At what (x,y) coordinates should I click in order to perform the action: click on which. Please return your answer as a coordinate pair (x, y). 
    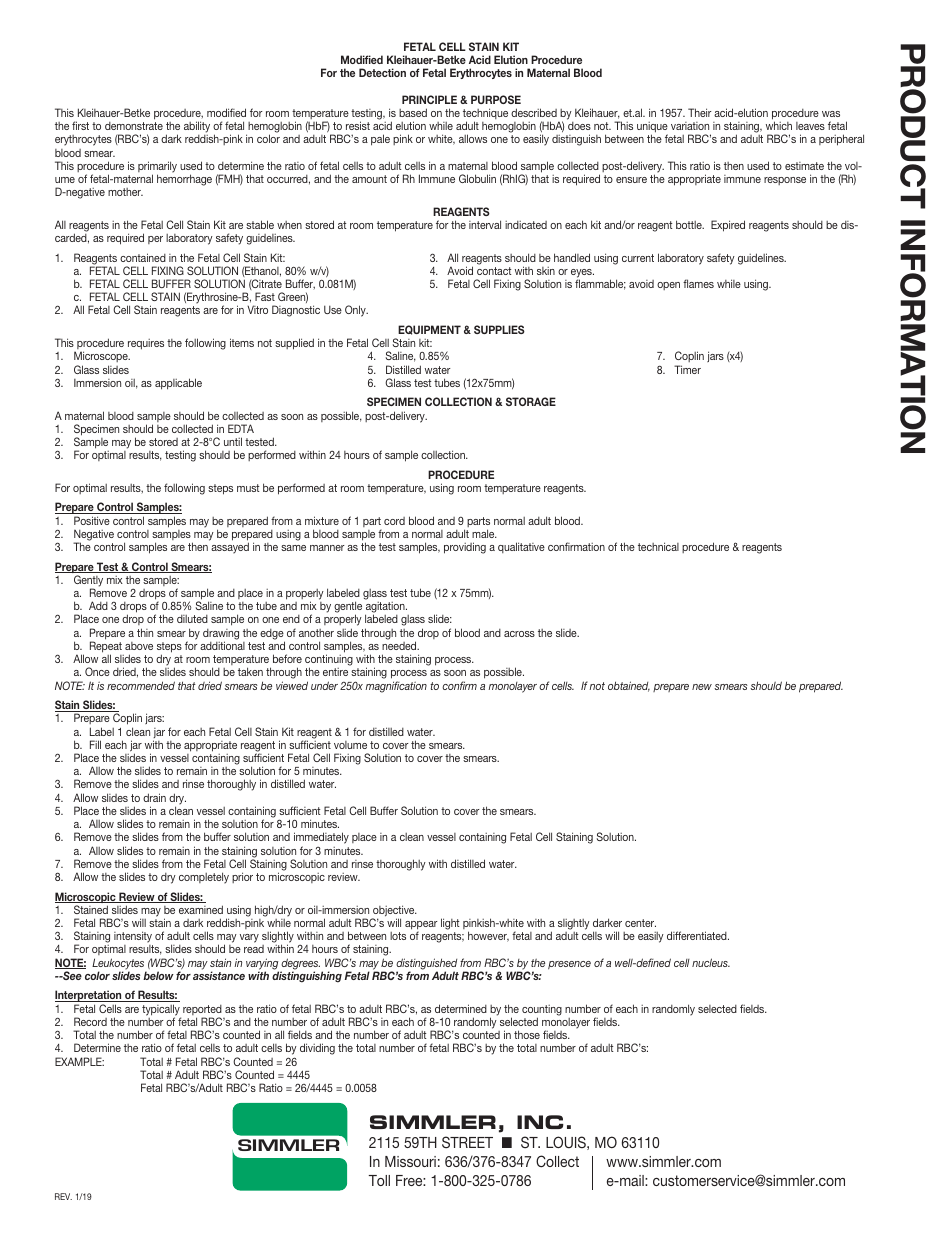
    Looking at the image, I should click on (779, 125).
